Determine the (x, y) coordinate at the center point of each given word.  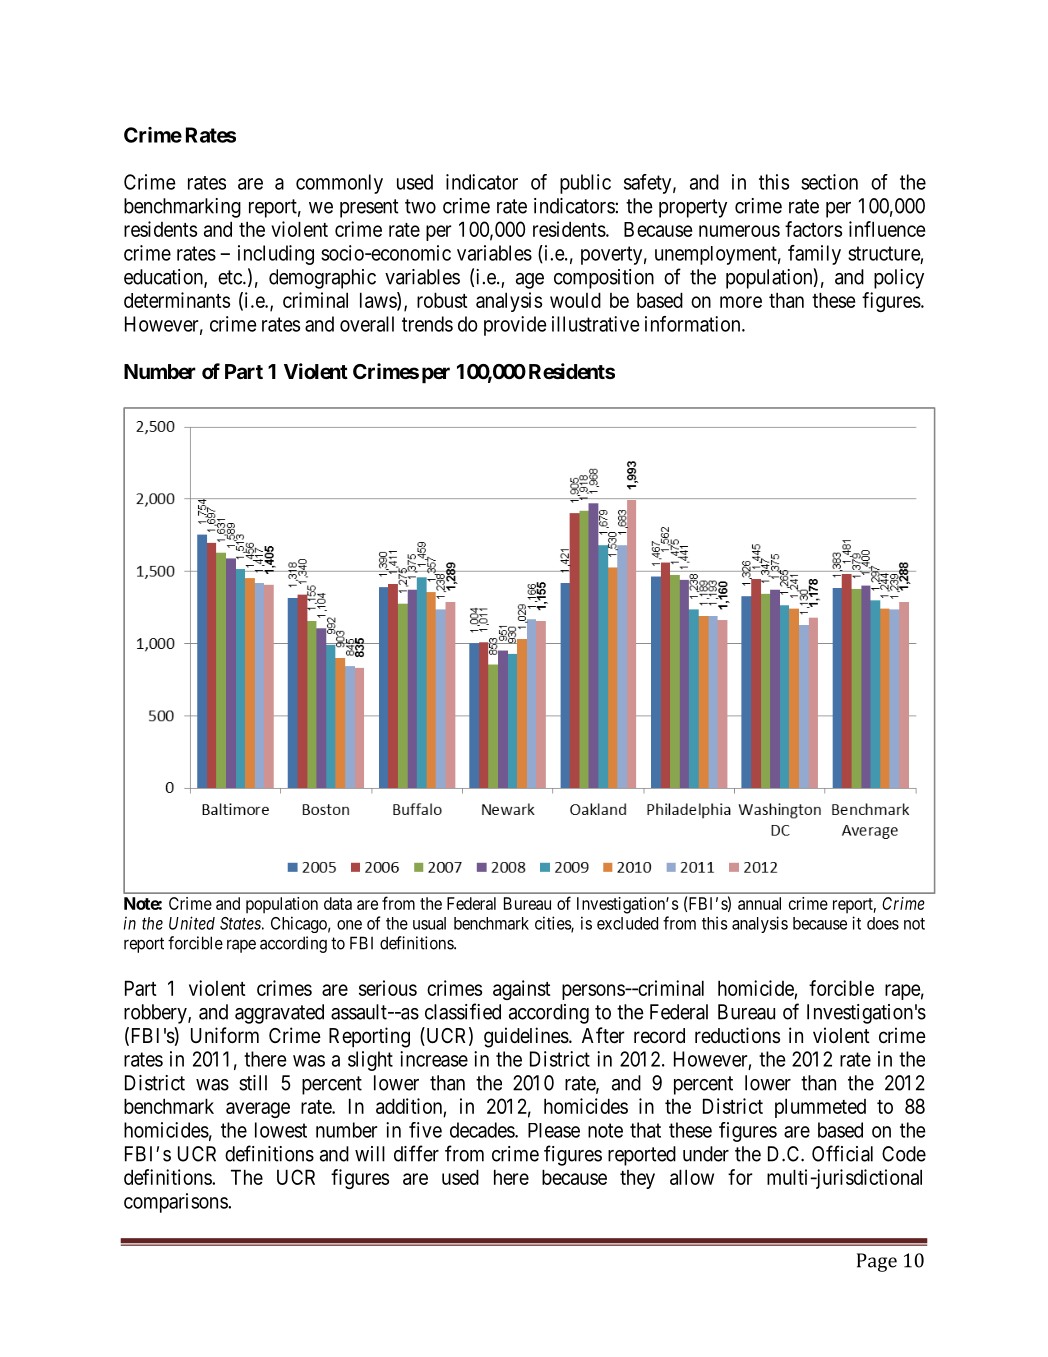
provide (515, 326)
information (694, 324)
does (883, 923)
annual (759, 903)
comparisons (176, 1203)
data (338, 903)
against (522, 990)
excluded (627, 923)
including (276, 255)
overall (367, 324)
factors (813, 229)
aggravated (279, 1014)
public (585, 184)
